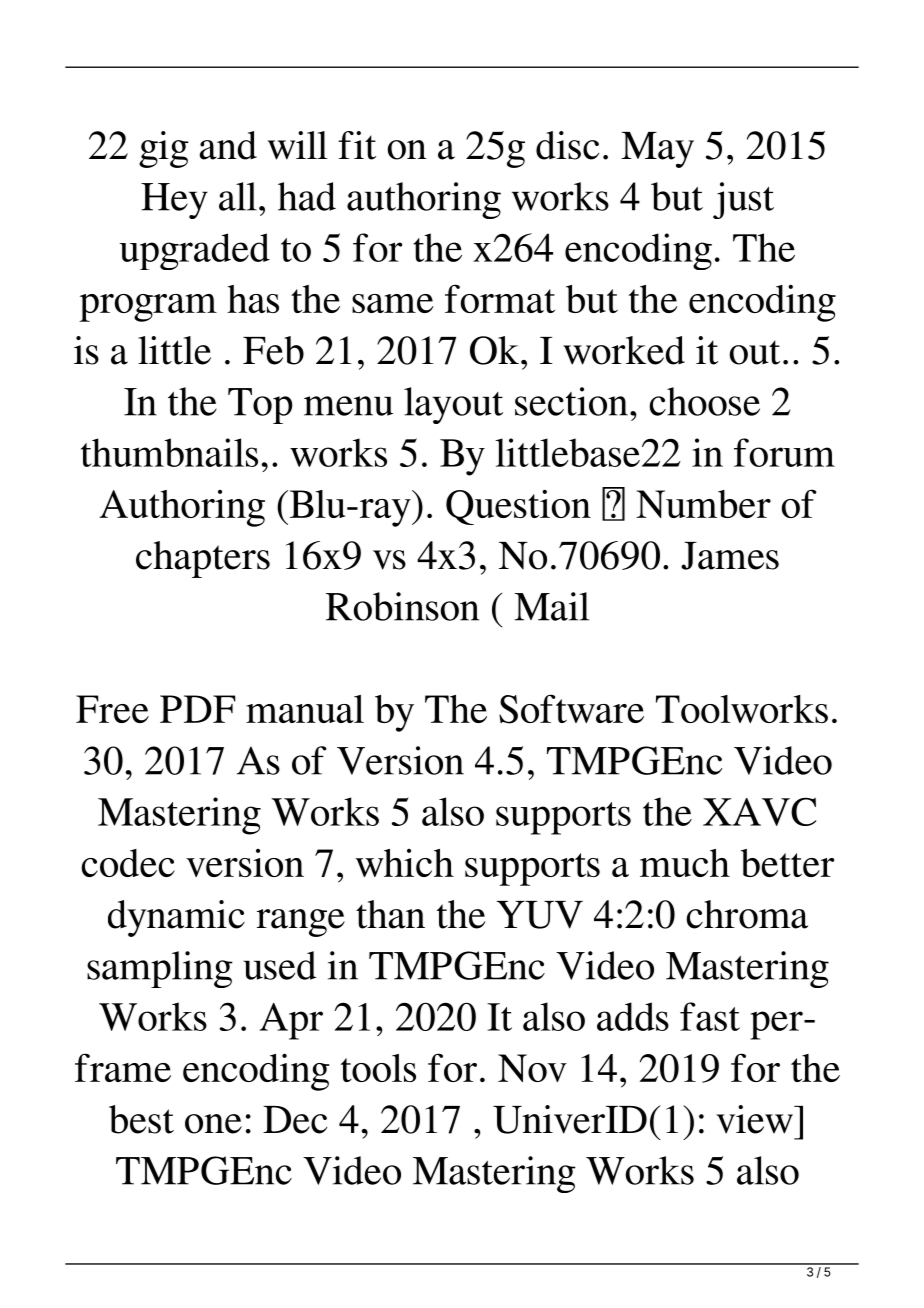  What do you see at coordinates (273, 350) in the screenshot?
I see `Feb` at bounding box center [273, 350].
